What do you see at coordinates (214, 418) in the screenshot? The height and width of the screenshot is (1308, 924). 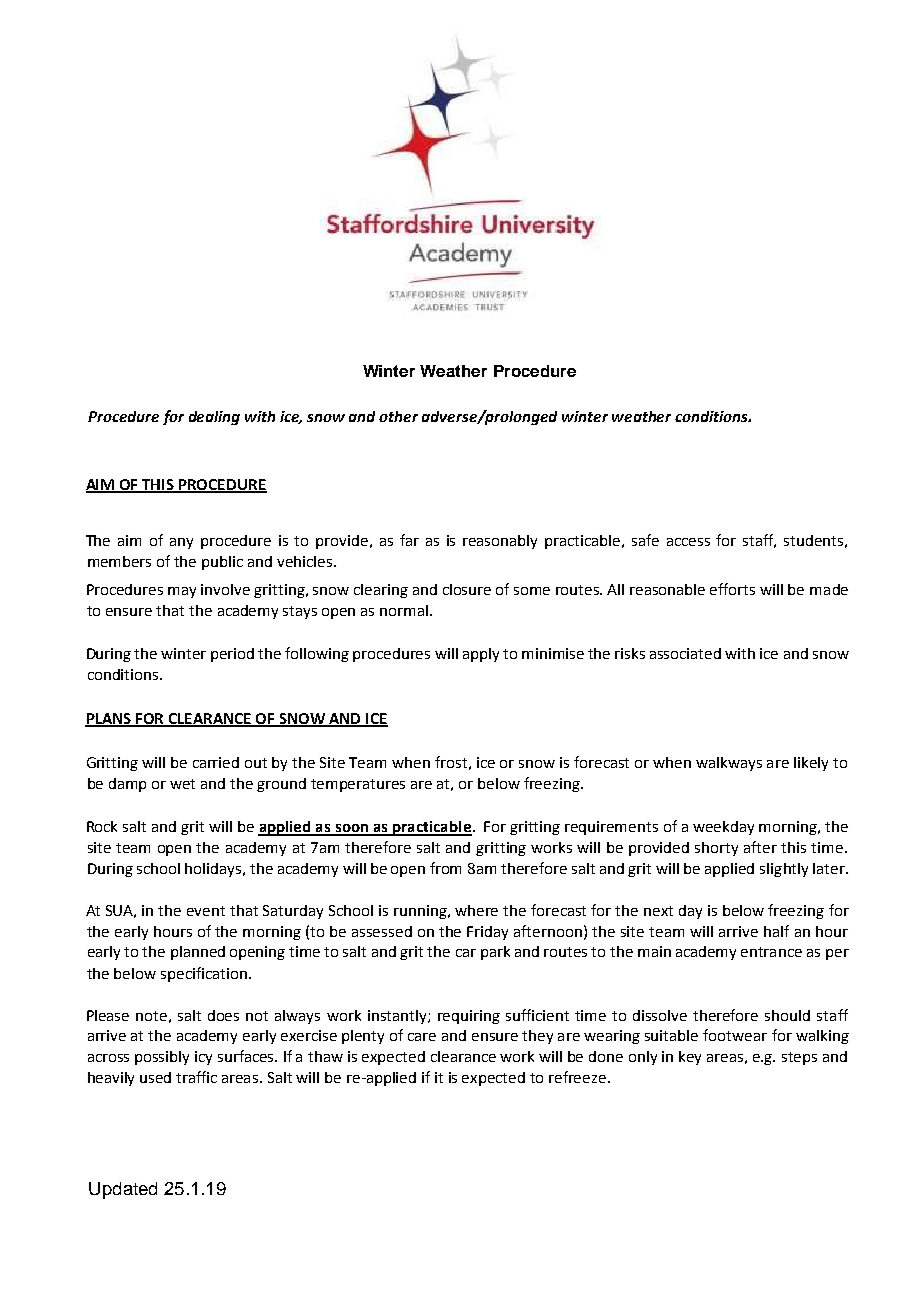 I see `dealing` at bounding box center [214, 418].
